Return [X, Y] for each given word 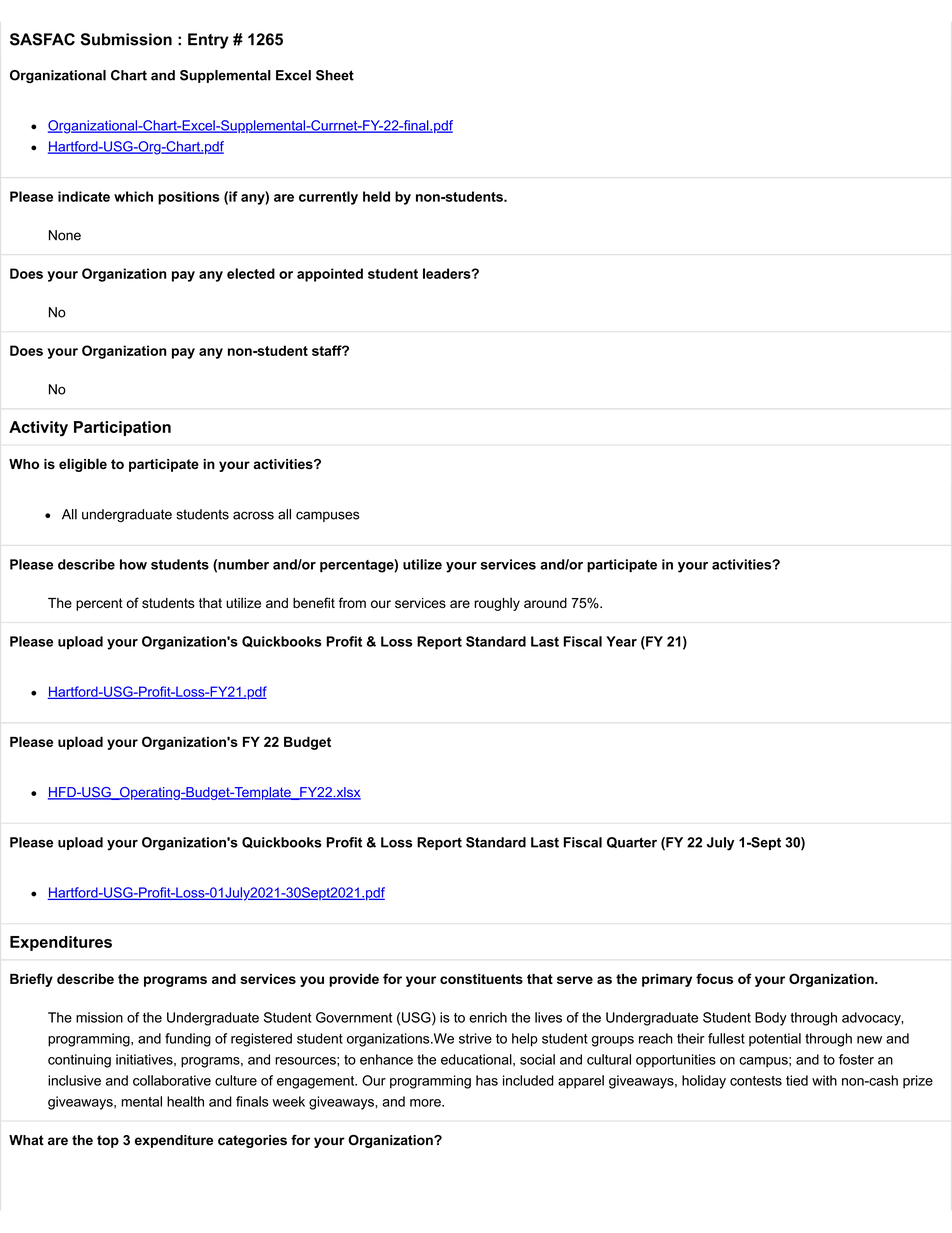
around [545, 603]
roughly [497, 604]
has [487, 1080]
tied [797, 1080]
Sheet [335, 75]
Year [621, 641]
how [133, 564]
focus [714, 978]
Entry [208, 41]
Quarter [632, 842]
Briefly [31, 980]
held [376, 196]
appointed [330, 275]
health [185, 1101]
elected [251, 273]
